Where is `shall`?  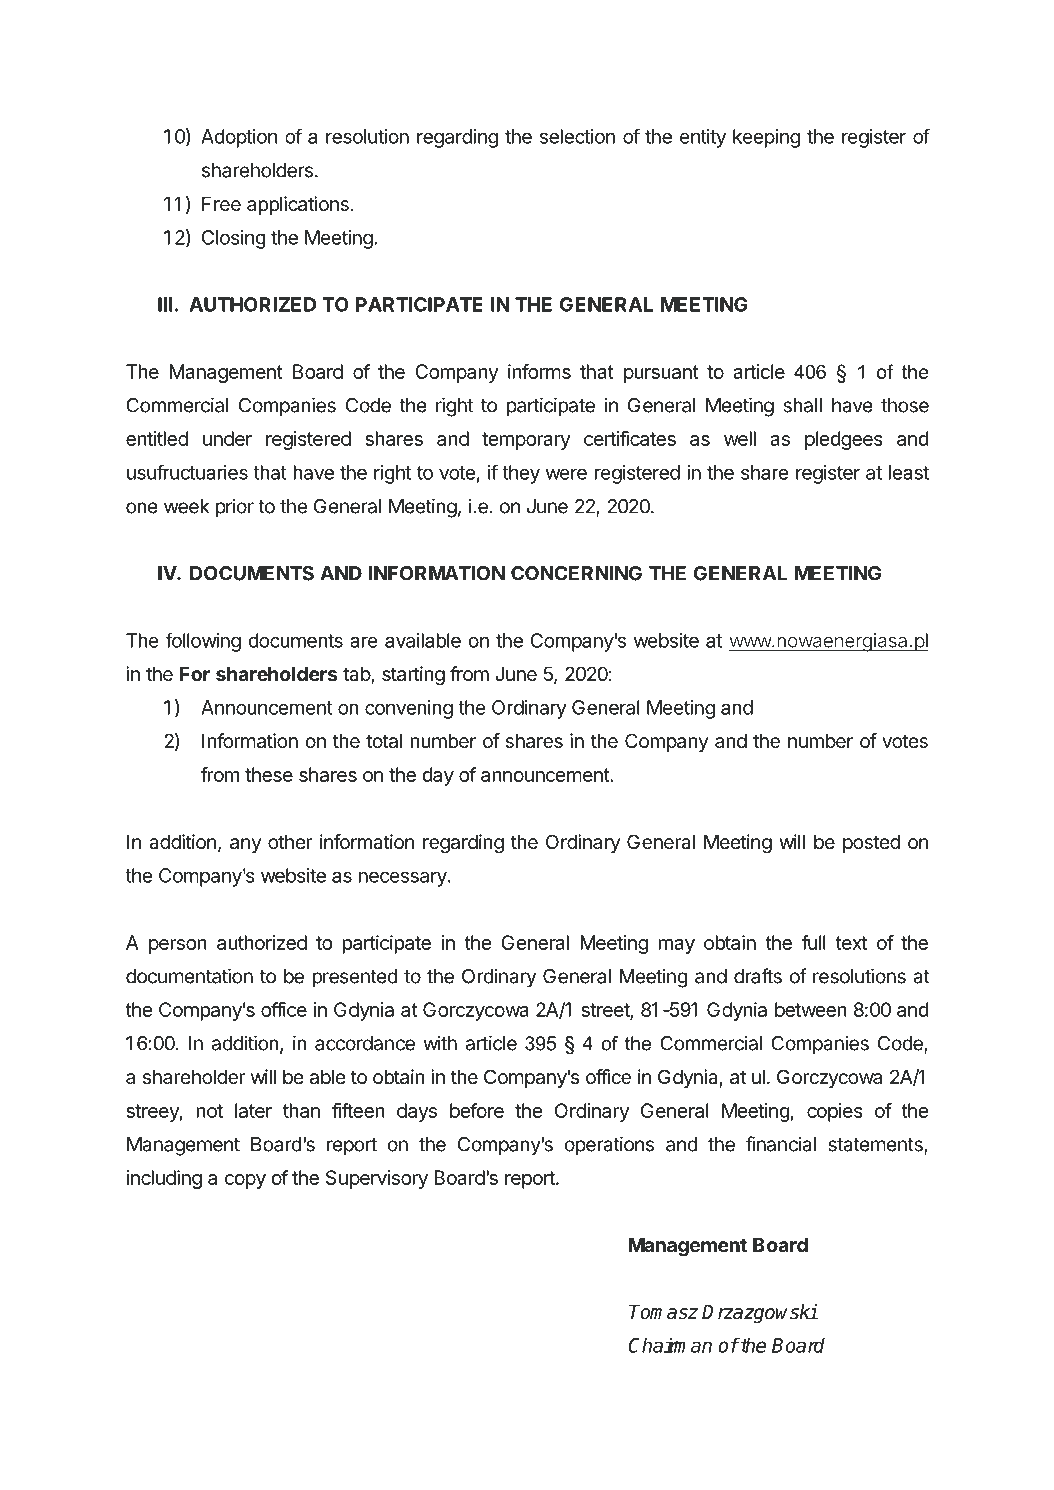
shall is located at coordinates (803, 405).
